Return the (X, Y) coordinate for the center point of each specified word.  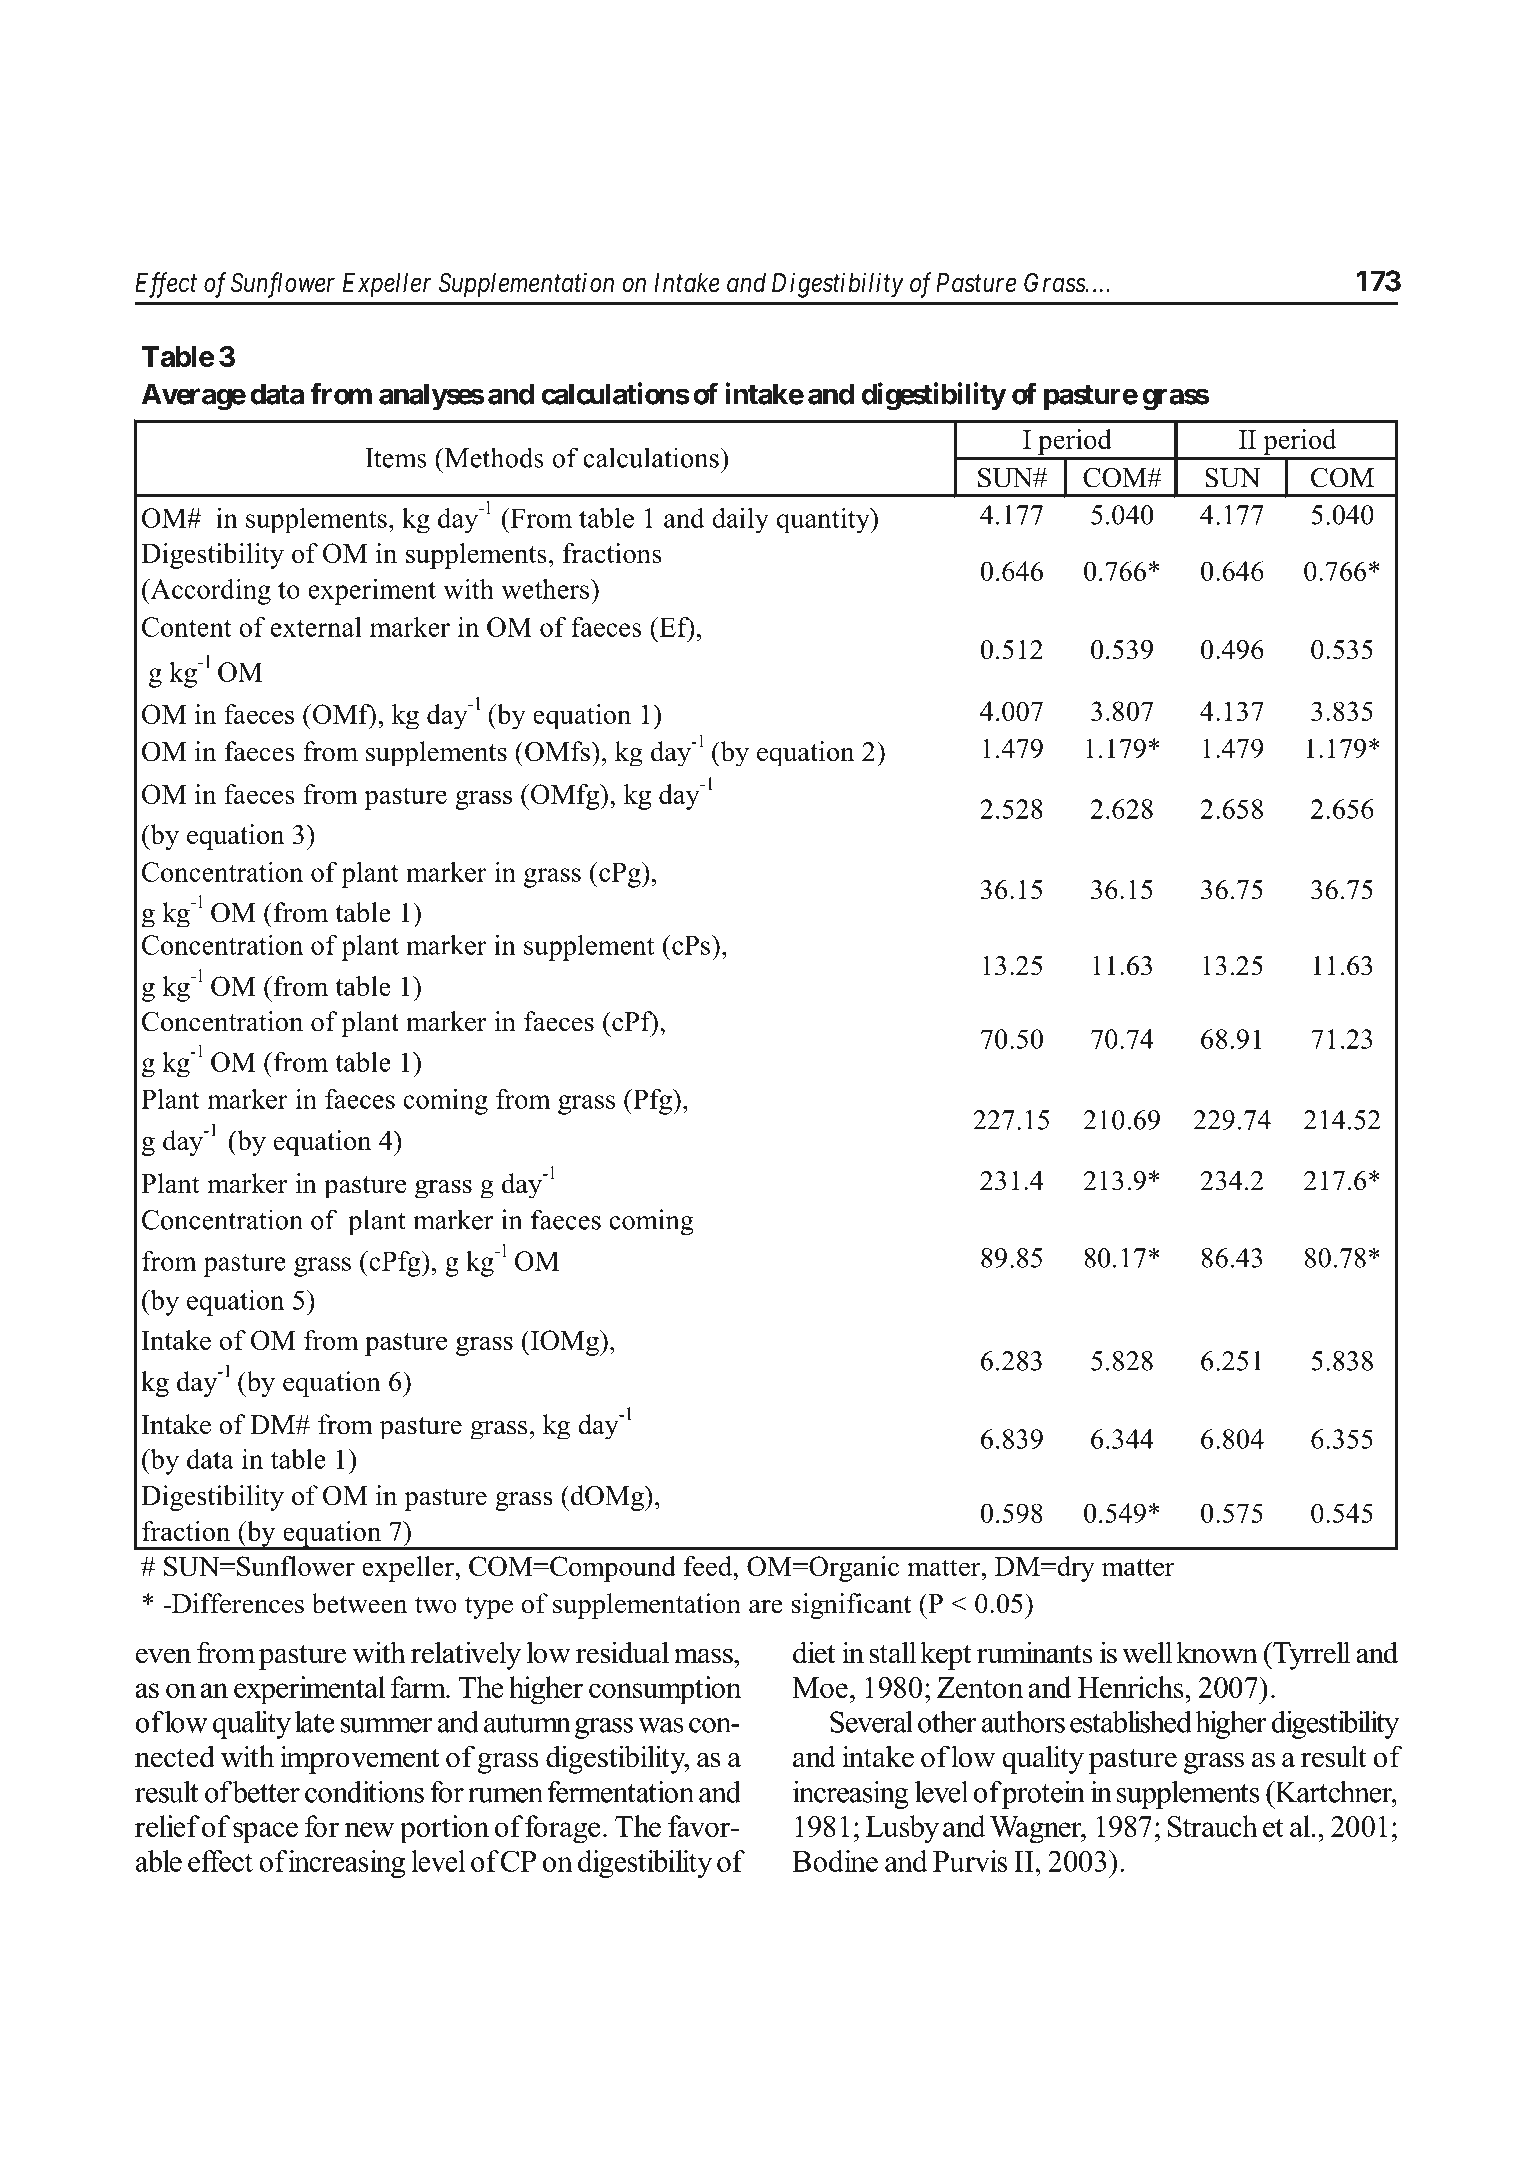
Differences (236, 1603)
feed (709, 1566)
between (359, 1603)
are (766, 1607)
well (1147, 1652)
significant (851, 1606)
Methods (493, 457)
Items (396, 458)
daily (740, 520)
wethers (546, 588)
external (316, 627)
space (265, 1833)
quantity (824, 520)
